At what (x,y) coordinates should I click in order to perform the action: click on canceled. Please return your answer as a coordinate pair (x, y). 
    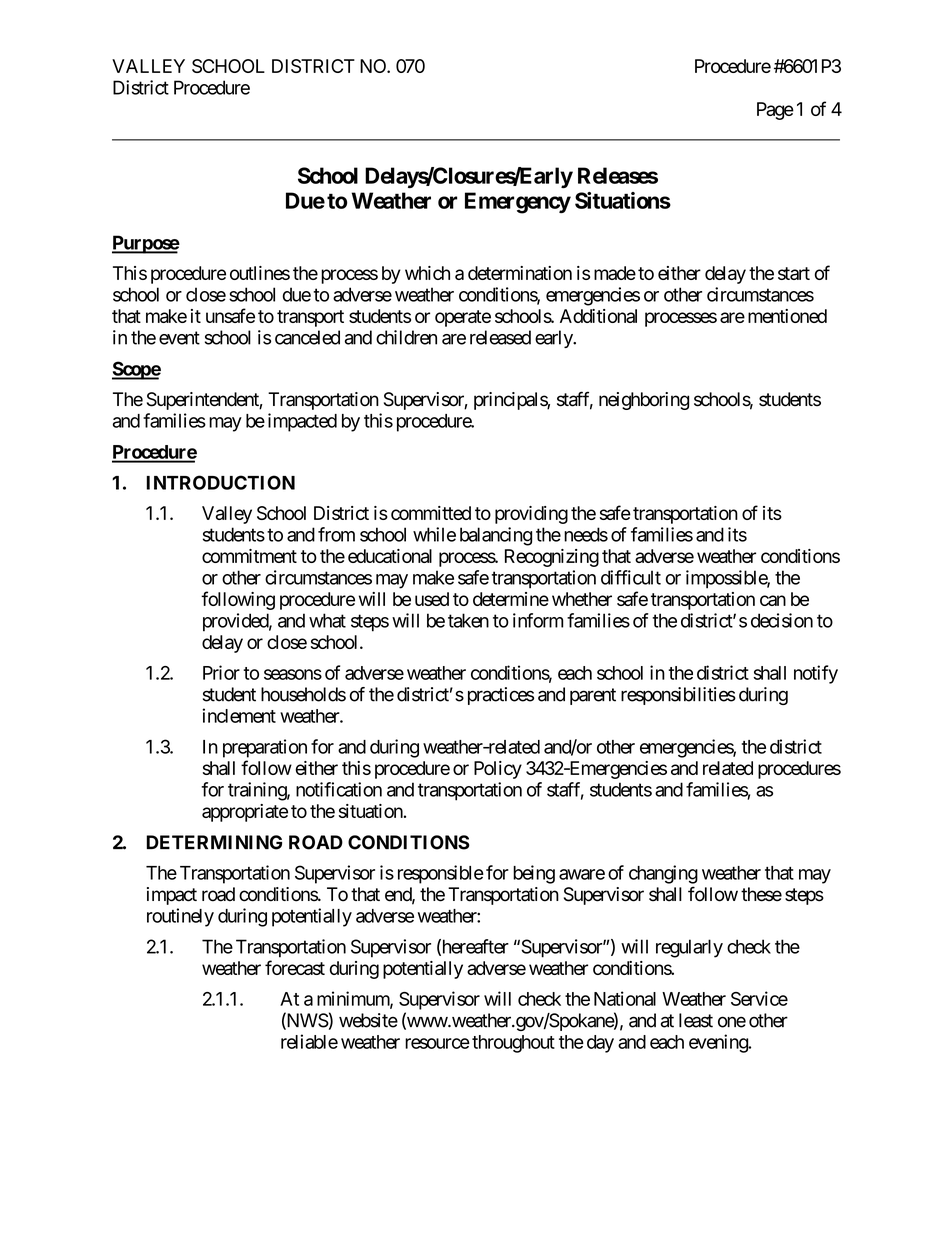
    Looking at the image, I should click on (307, 337).
